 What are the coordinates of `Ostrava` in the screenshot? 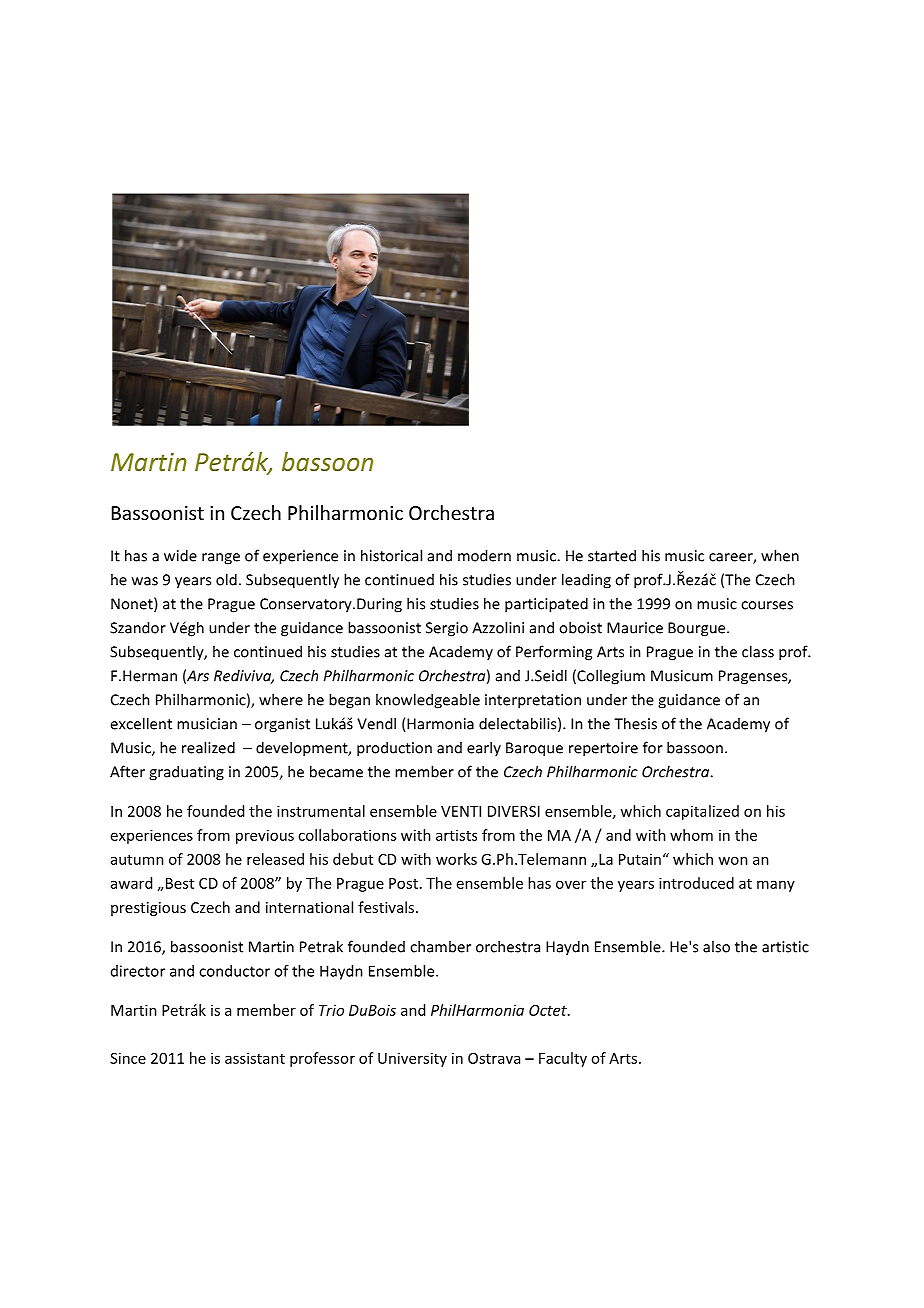 It's located at (494, 1058).
